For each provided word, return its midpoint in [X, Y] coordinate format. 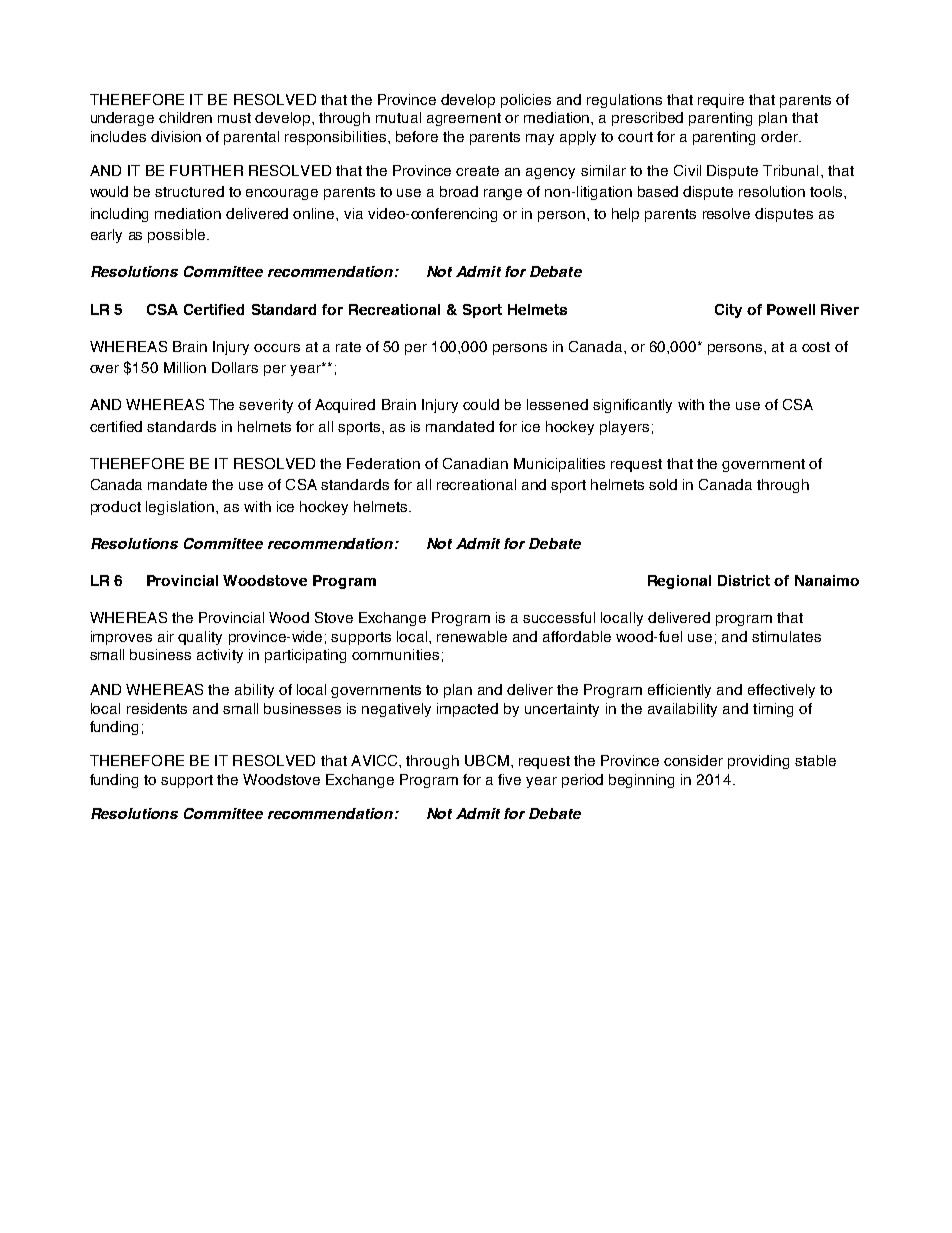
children [185, 117]
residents [157, 708]
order [780, 136]
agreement [464, 119]
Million [185, 367]
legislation [180, 508]
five [509, 779]
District [744, 580]
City [728, 311]
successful [559, 617]
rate [348, 347]
